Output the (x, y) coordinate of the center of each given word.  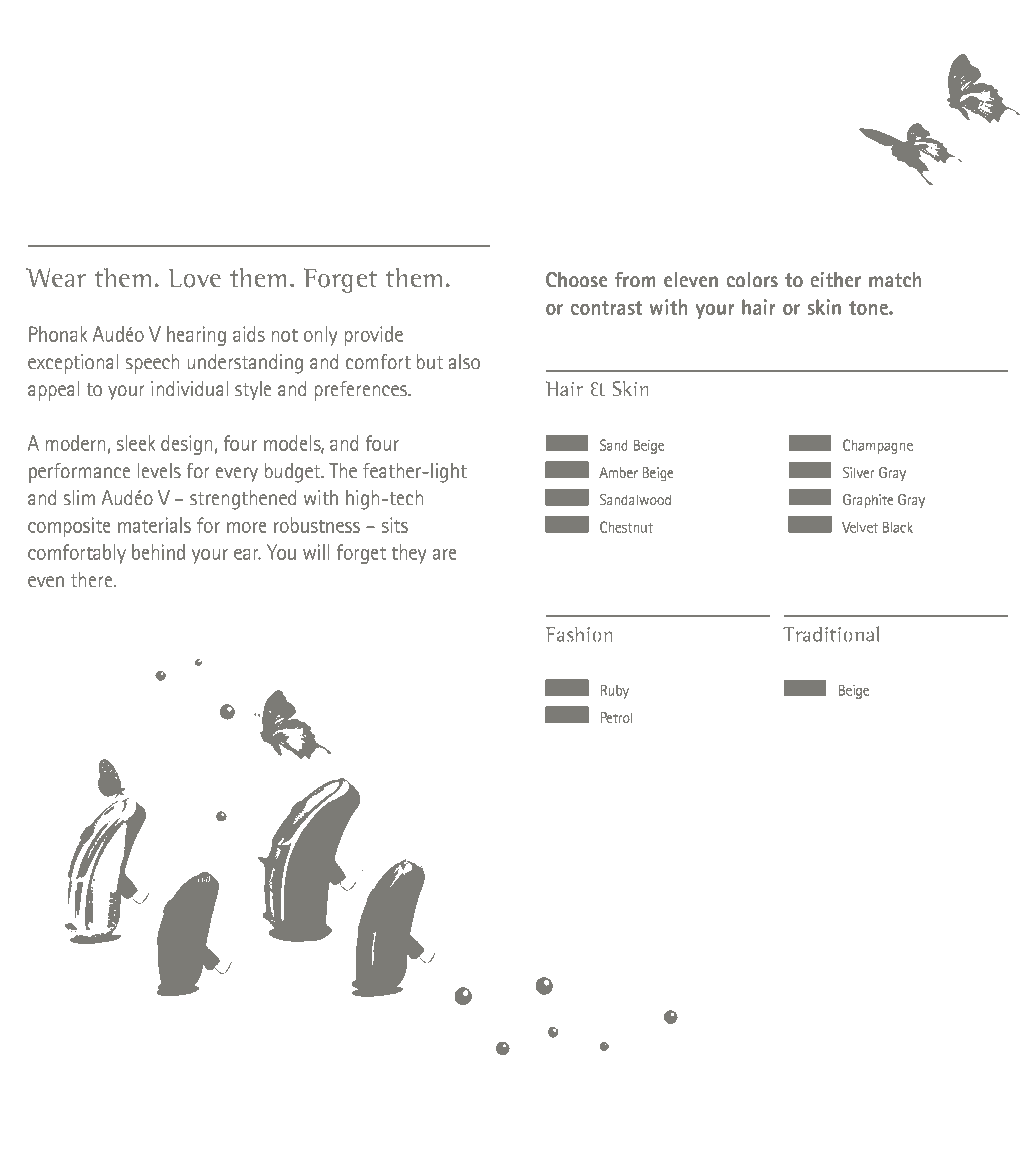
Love (194, 278)
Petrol (616, 717)
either (836, 279)
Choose (576, 279)
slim (79, 497)
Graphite (868, 501)
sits (395, 525)
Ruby (615, 692)
